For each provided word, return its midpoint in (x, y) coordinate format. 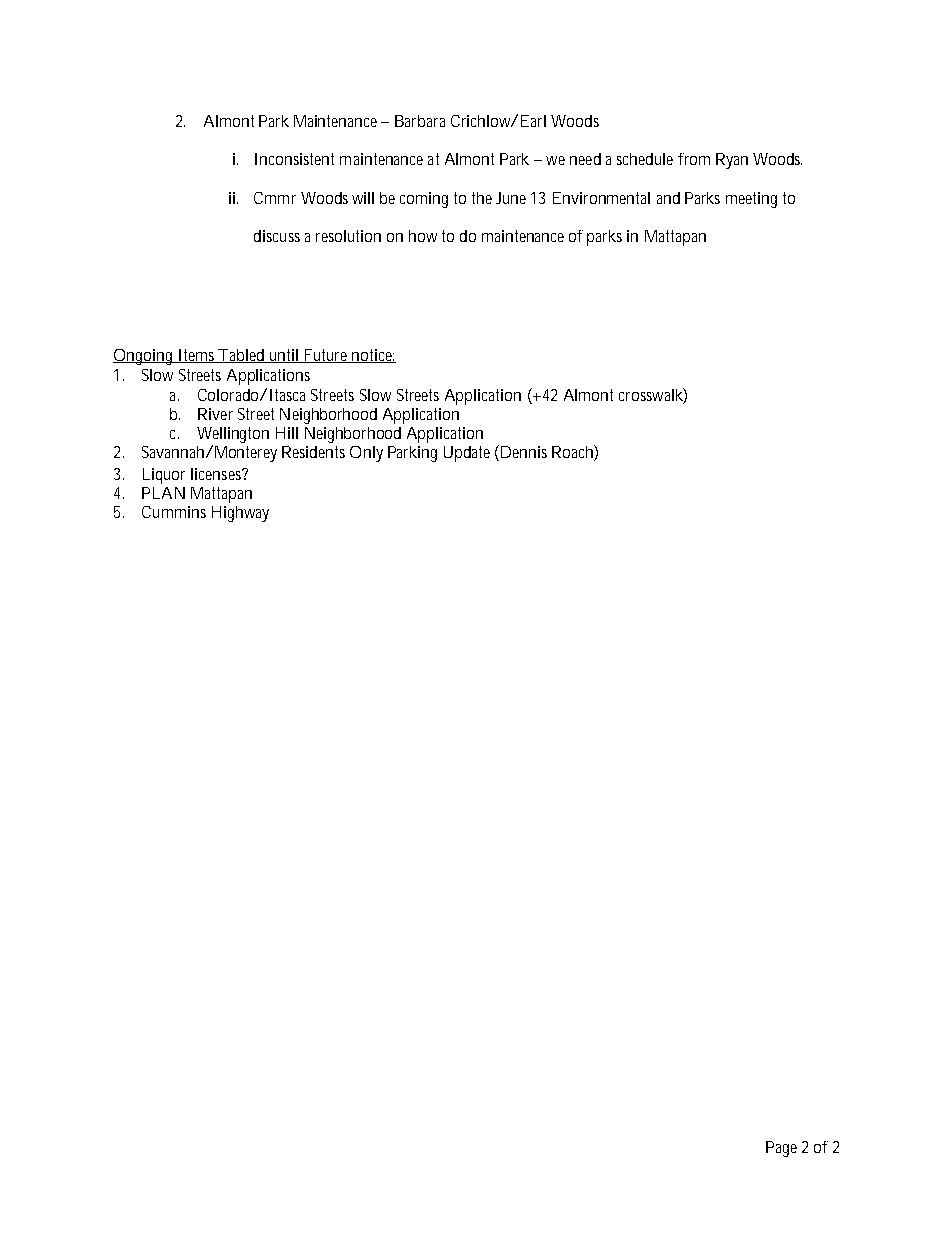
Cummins (174, 512)
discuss (277, 236)
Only (366, 454)
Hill (287, 433)
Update (467, 454)
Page (781, 1149)
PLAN (163, 493)
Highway (240, 514)
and (668, 198)
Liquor (164, 476)
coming (424, 200)
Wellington (233, 435)
